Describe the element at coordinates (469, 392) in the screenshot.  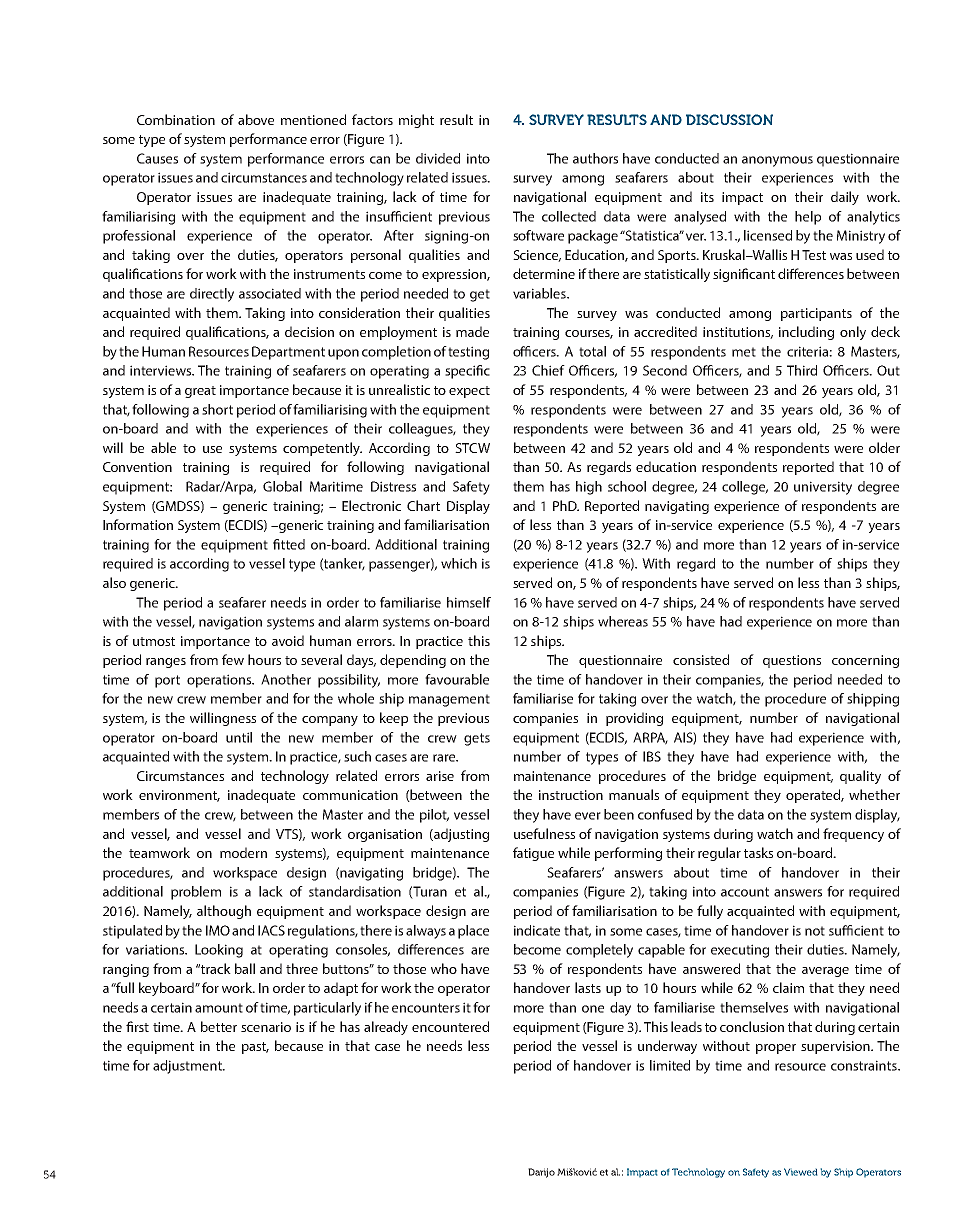
I see `expect` at that location.
